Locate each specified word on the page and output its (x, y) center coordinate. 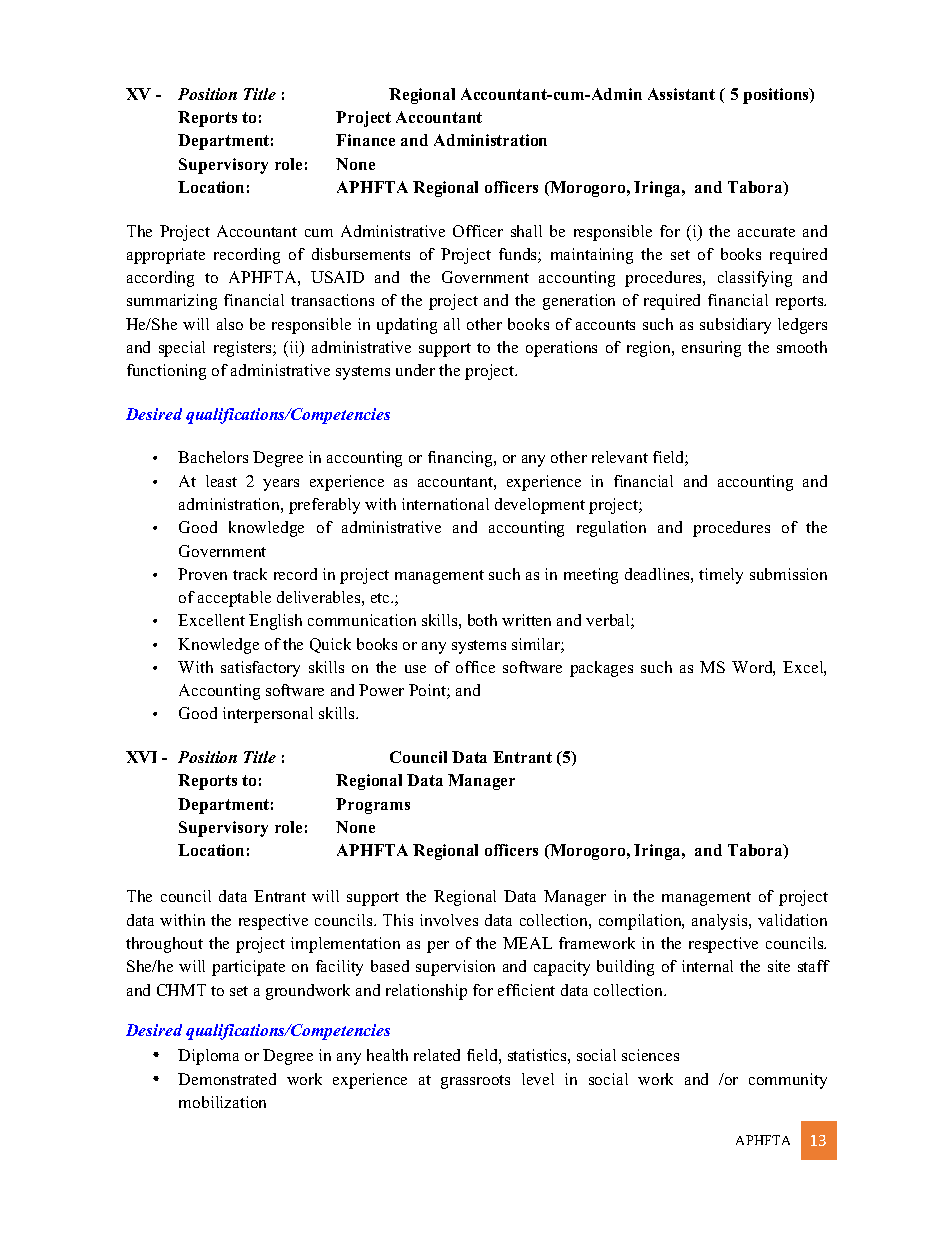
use (415, 669)
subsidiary (735, 326)
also (230, 324)
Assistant (681, 94)
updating (407, 326)
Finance (365, 140)
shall (526, 231)
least (221, 481)
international (445, 504)
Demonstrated (227, 1079)
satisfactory (260, 669)
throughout (164, 945)
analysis (721, 922)
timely (721, 576)
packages (601, 669)
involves (449, 920)
